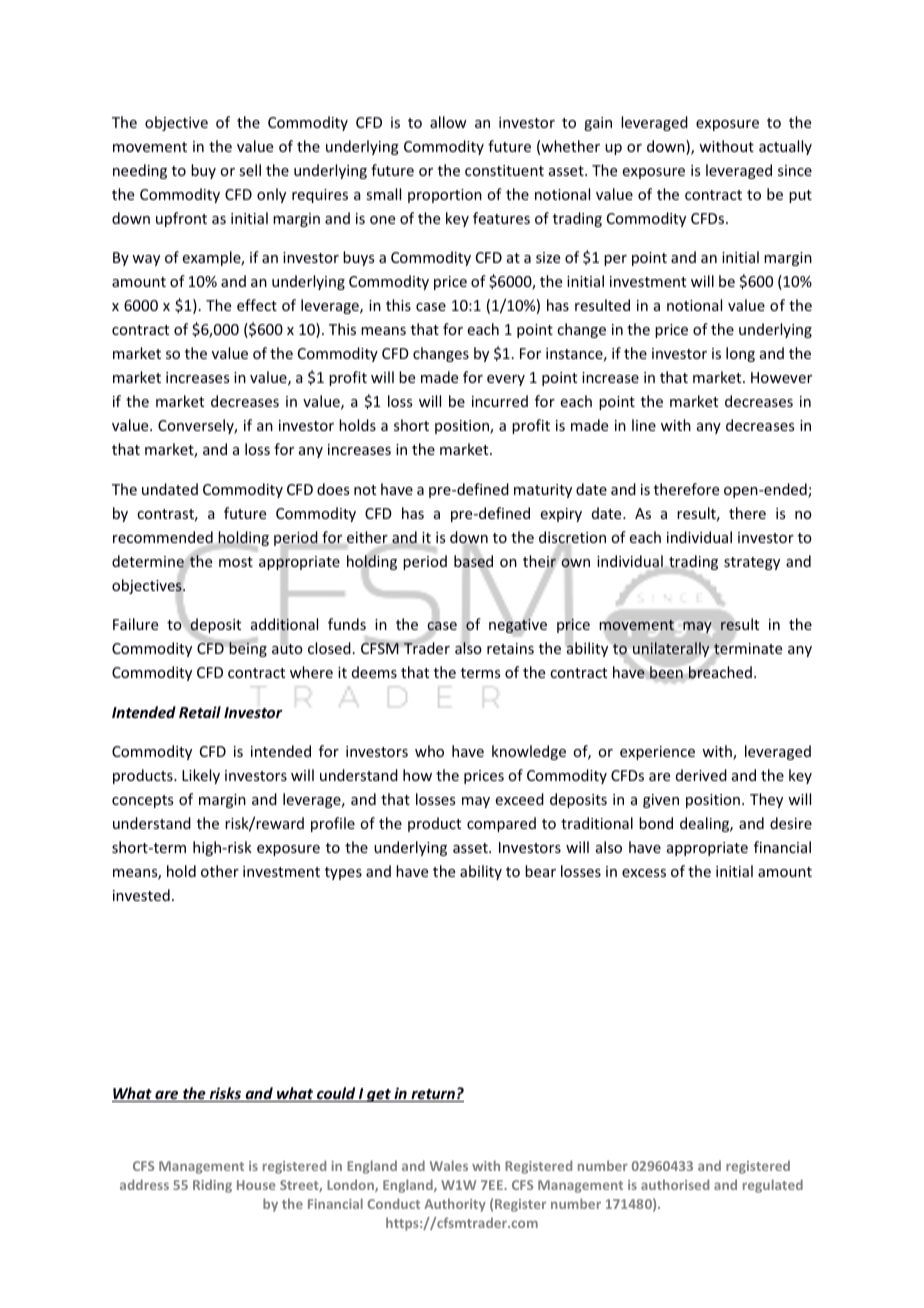  I want to click on been, so click(666, 672).
